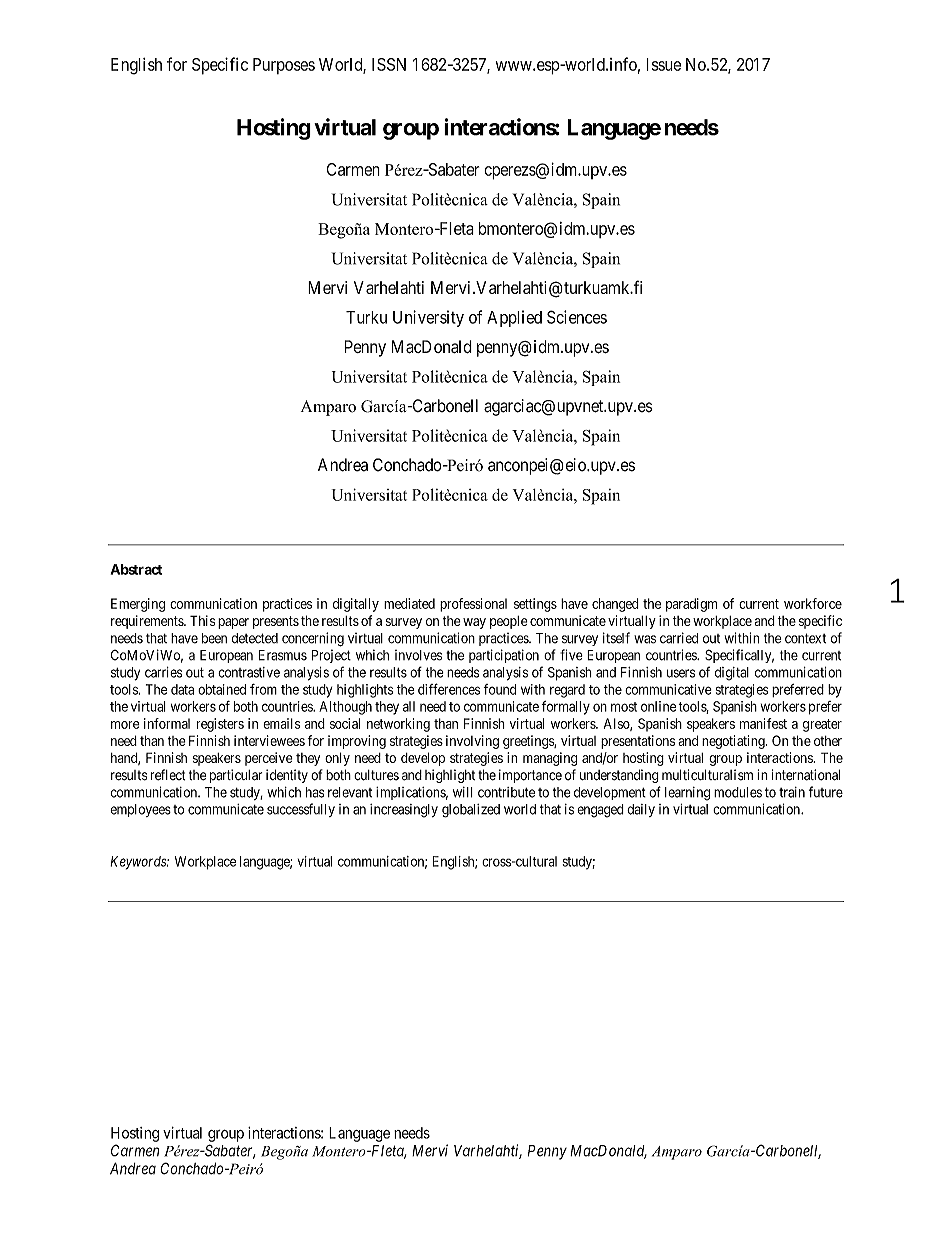  What do you see at coordinates (428, 318) in the screenshot?
I see `University` at bounding box center [428, 318].
